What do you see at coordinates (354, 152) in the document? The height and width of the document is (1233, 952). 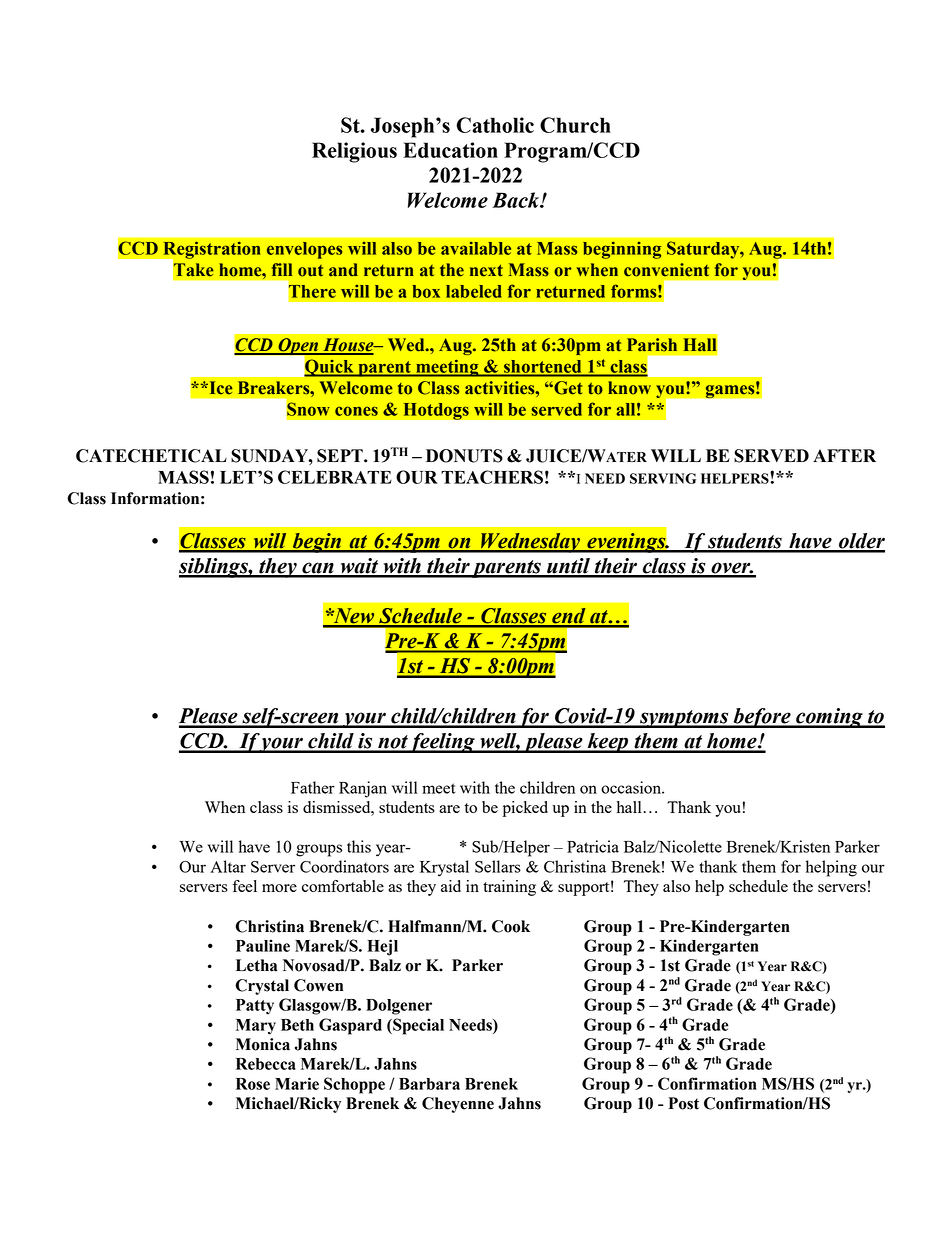 I see `Religious` at bounding box center [354, 152].
